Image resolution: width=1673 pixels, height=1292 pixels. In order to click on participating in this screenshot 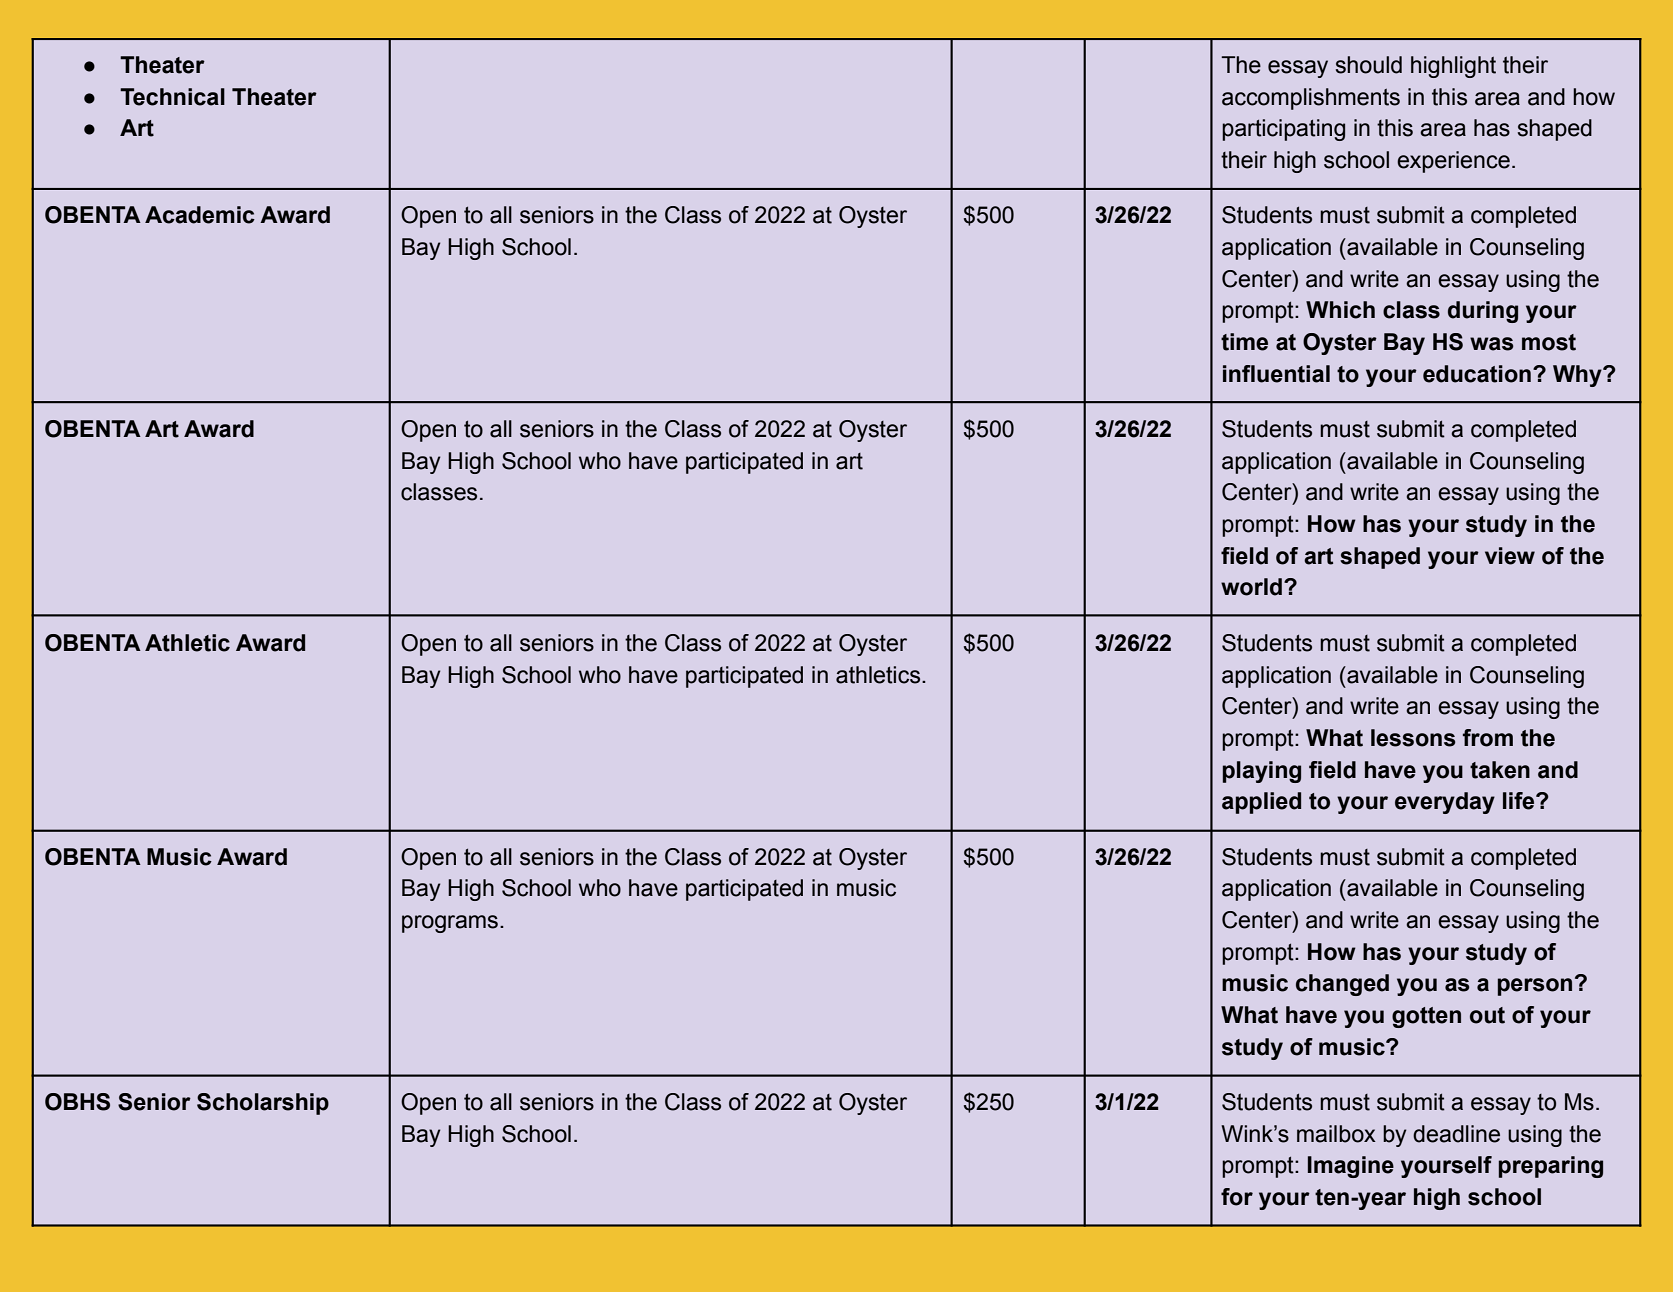, I will do `click(1283, 130)`.
